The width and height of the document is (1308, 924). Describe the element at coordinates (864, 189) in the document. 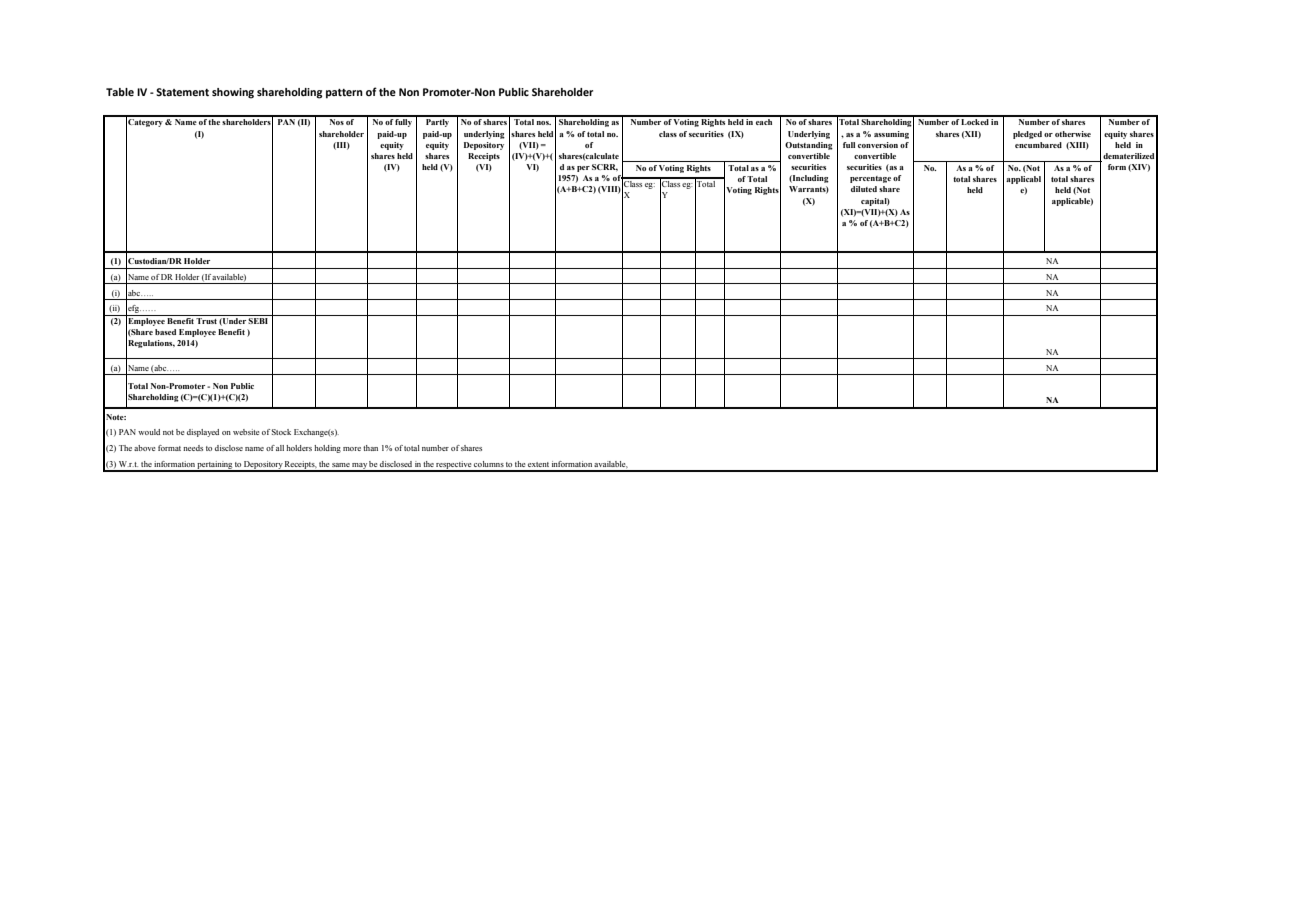

I see `diluted` at that location.
